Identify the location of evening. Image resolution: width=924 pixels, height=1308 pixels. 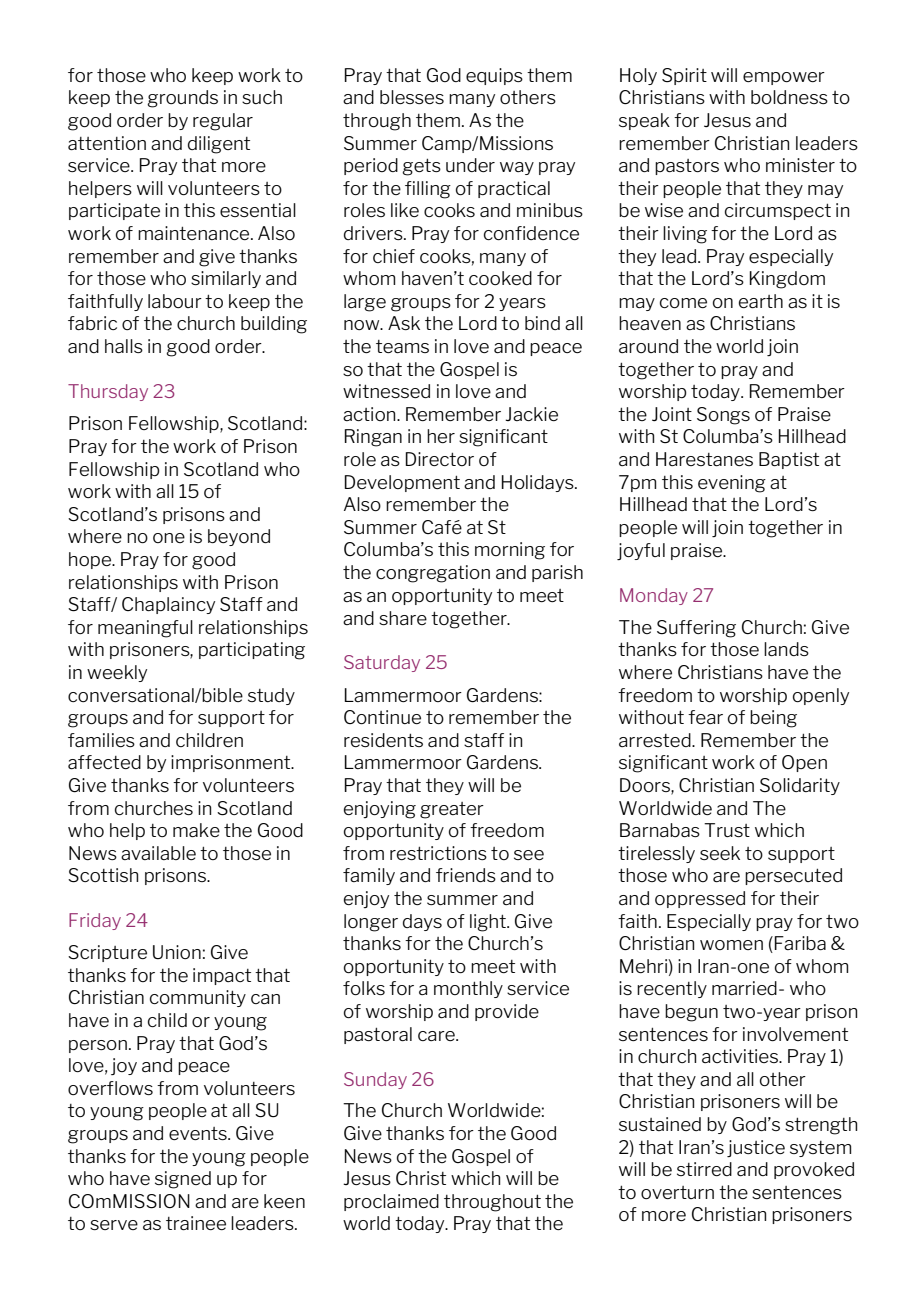
(732, 484).
